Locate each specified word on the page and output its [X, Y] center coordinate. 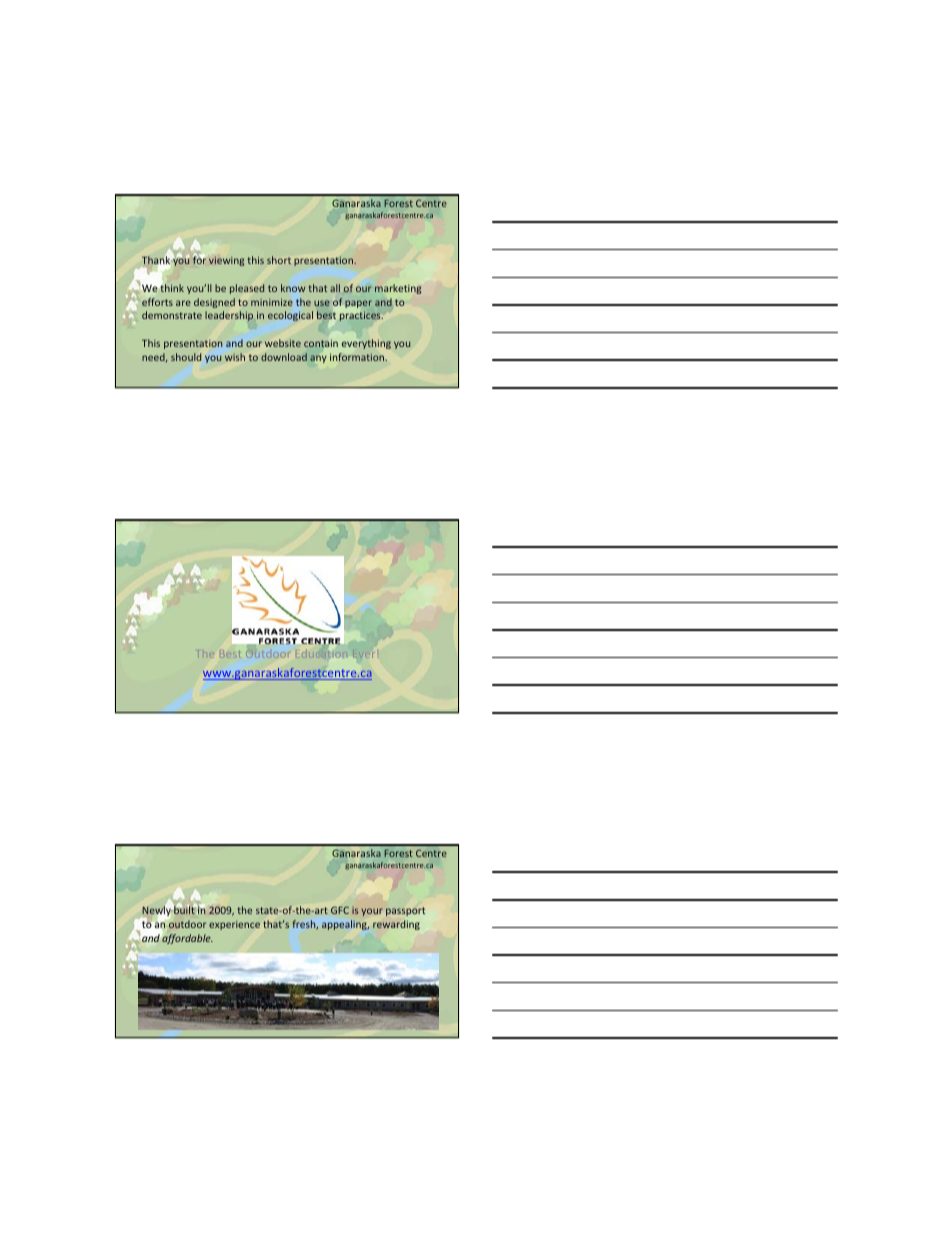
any [318, 359]
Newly [156, 912]
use [322, 303]
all [335, 288]
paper [358, 304]
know [293, 288]
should [186, 357]
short [279, 260]
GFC [340, 910]
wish [235, 357]
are [183, 303]
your [372, 912]
